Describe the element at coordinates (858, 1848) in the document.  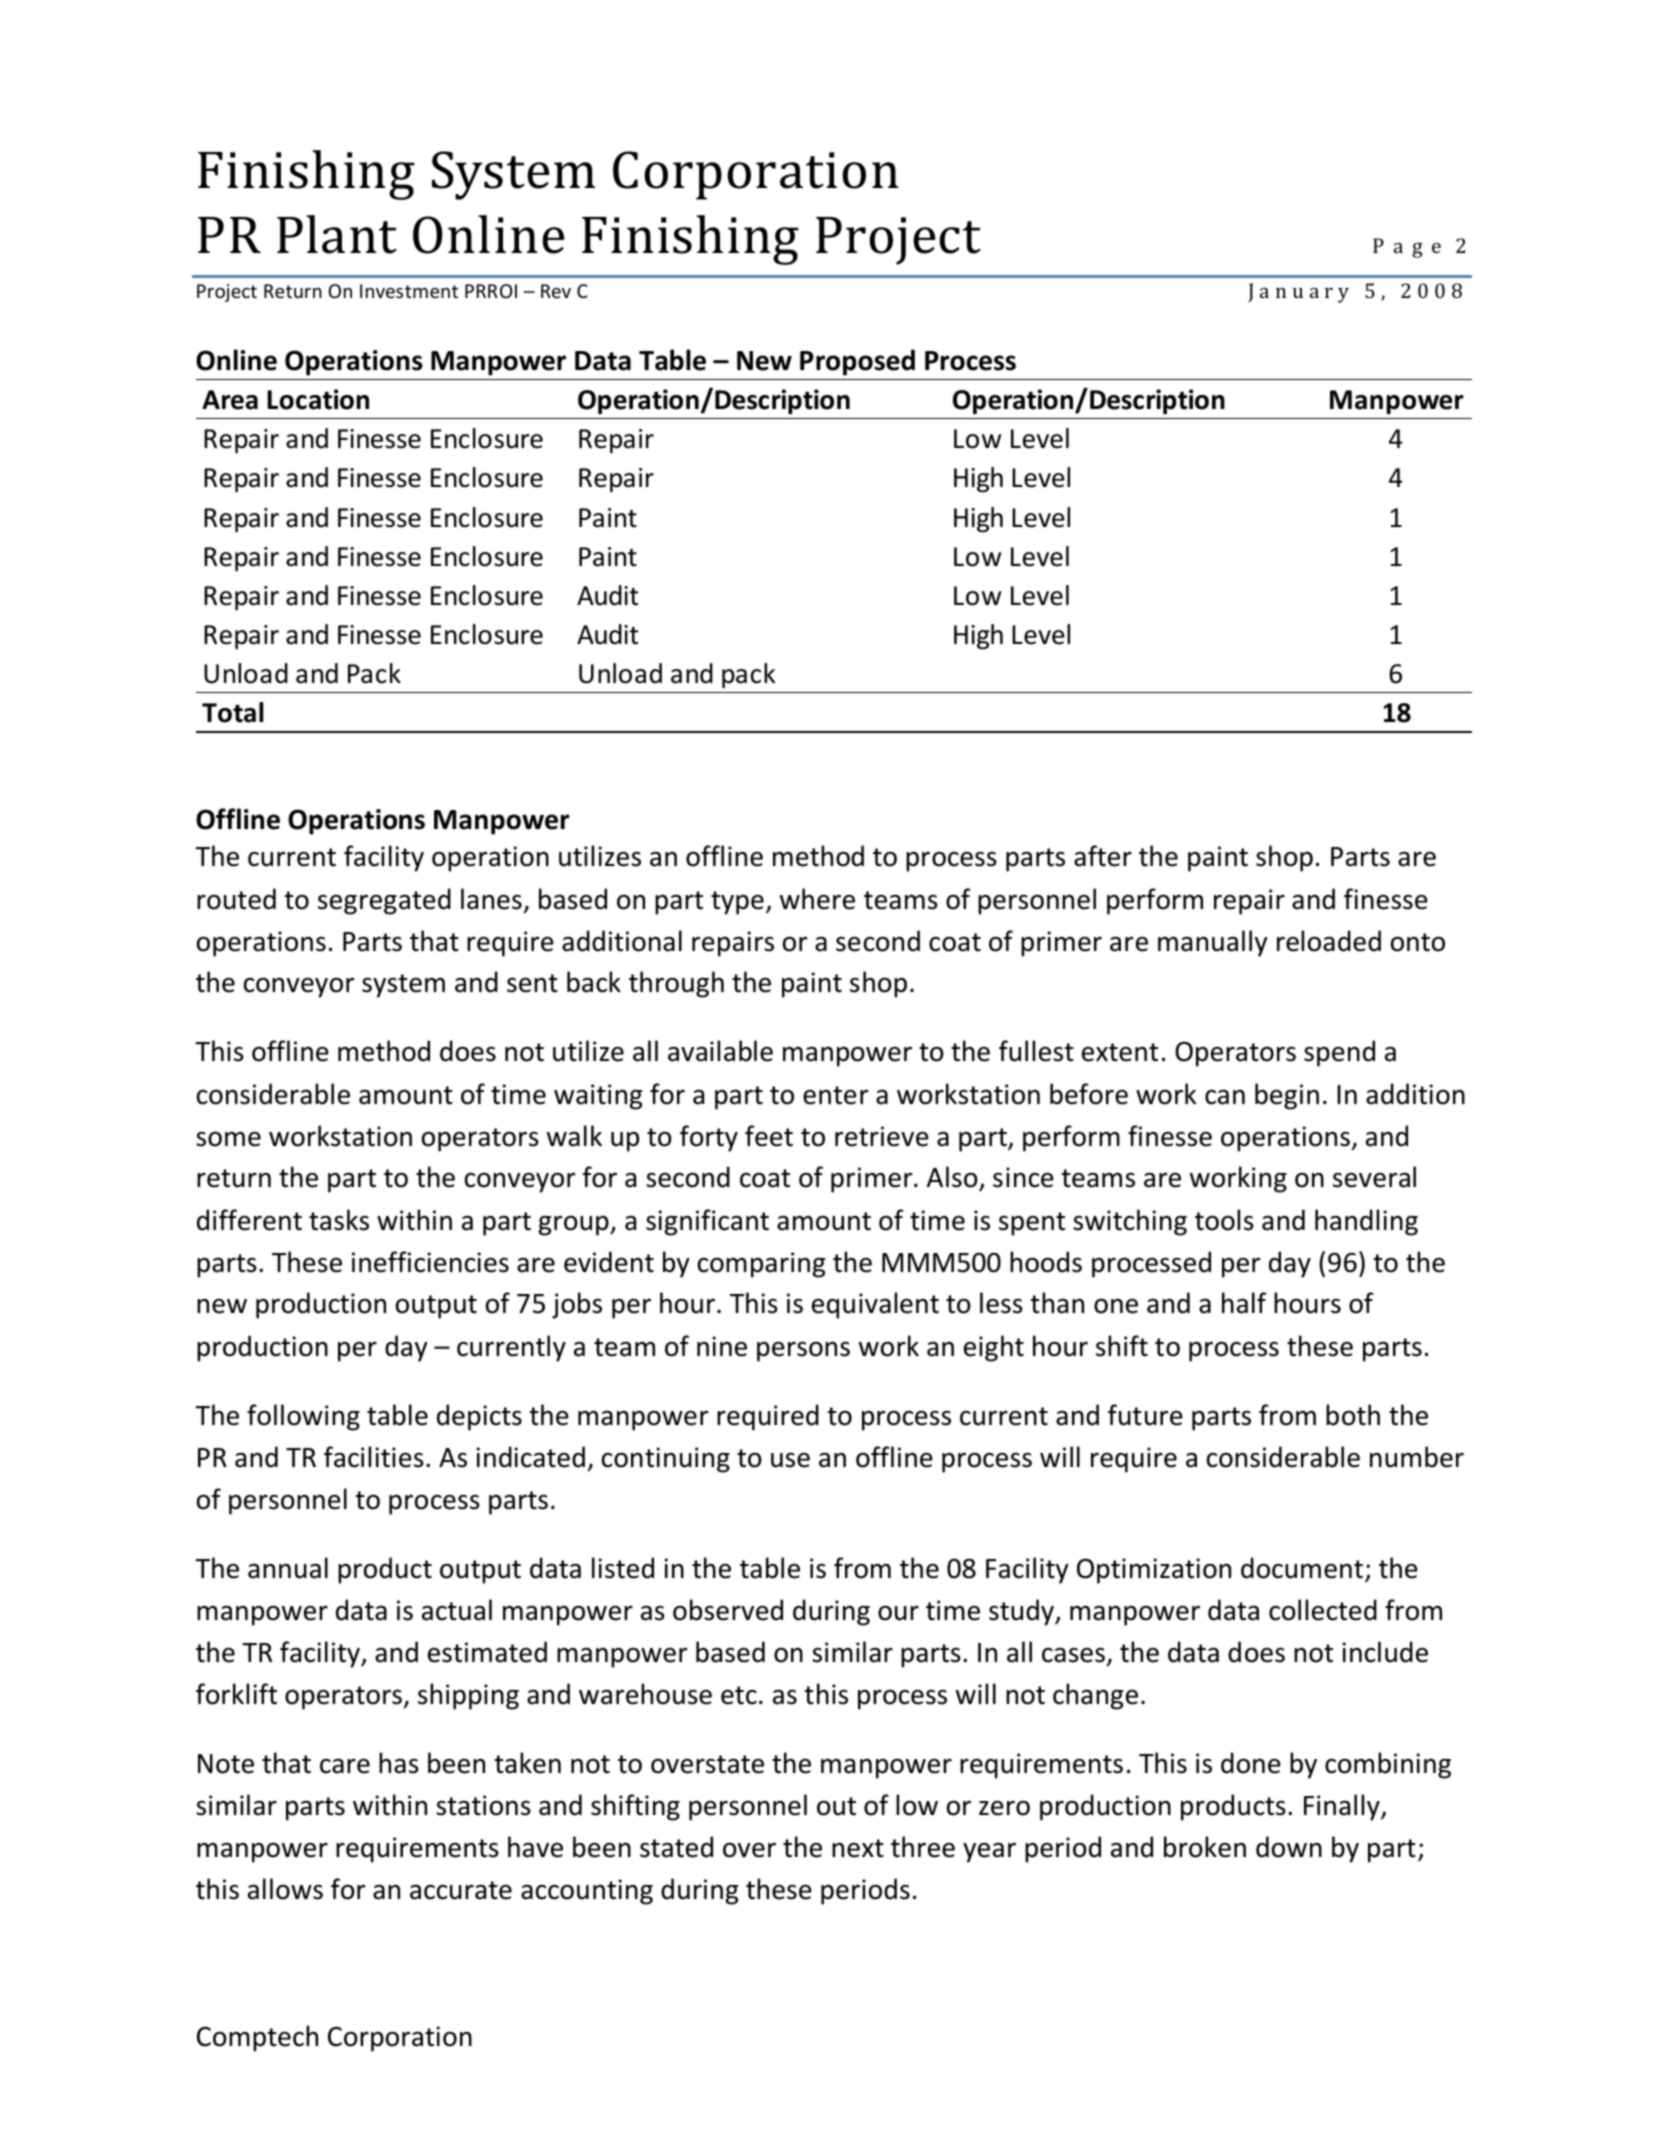
I see `next` at that location.
